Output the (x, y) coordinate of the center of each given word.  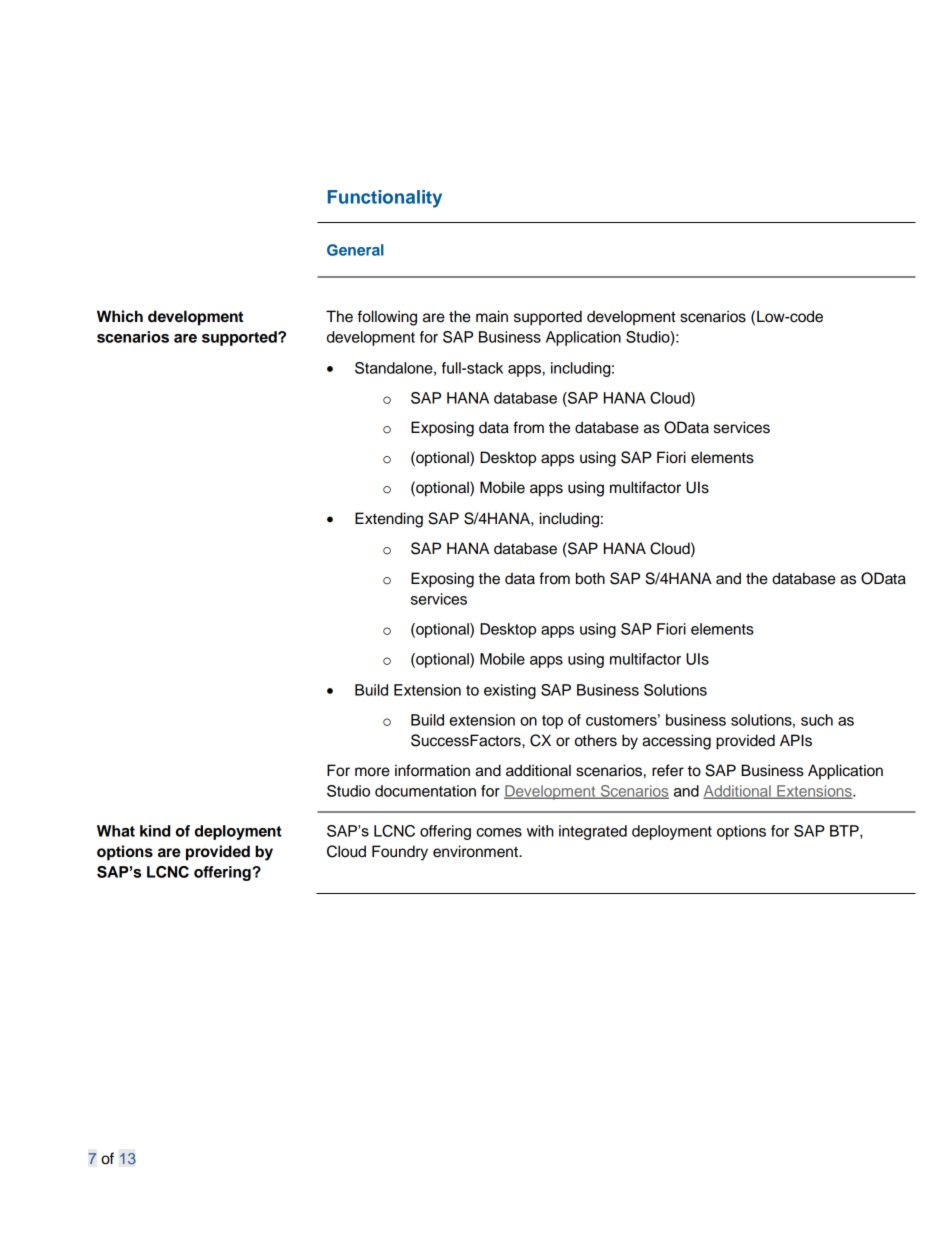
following (387, 318)
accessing (676, 742)
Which (120, 316)
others (596, 740)
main (492, 316)
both (590, 578)
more (372, 772)
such (817, 720)
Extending (389, 520)
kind (155, 831)
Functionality (385, 199)
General (355, 250)
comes (499, 832)
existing (510, 691)
